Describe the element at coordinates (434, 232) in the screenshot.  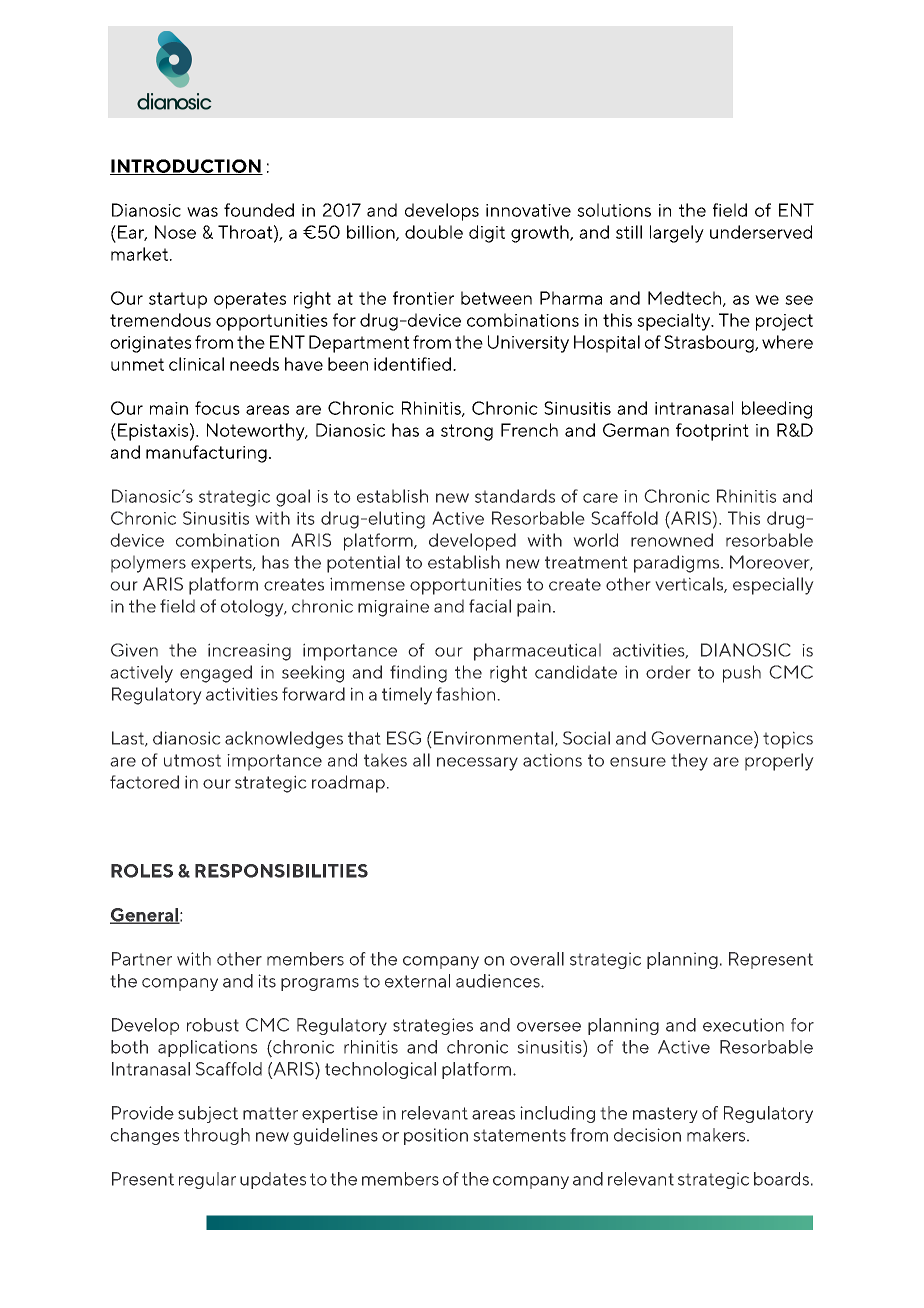
I see `double` at that location.
